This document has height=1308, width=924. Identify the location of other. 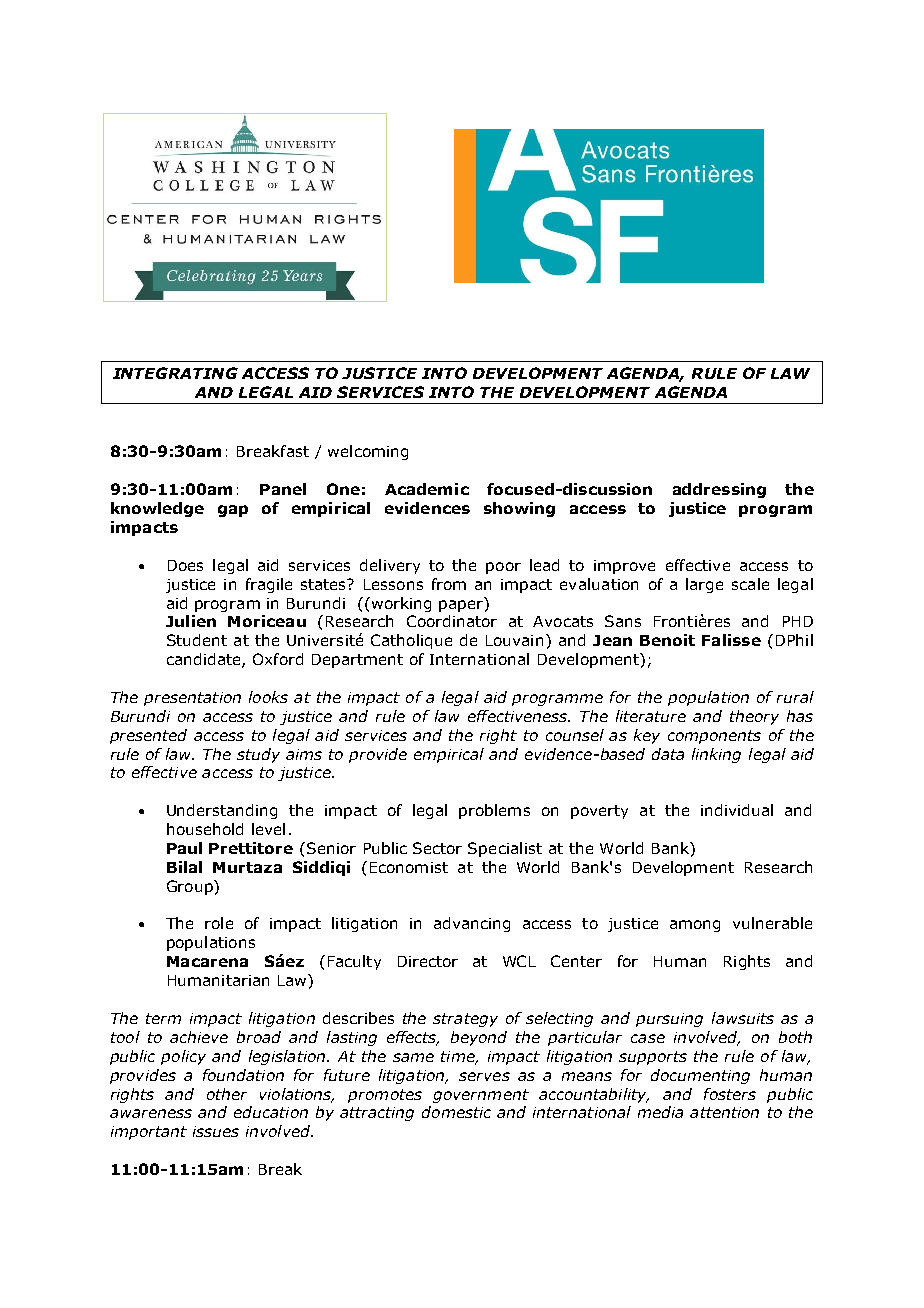
(227, 1094).
